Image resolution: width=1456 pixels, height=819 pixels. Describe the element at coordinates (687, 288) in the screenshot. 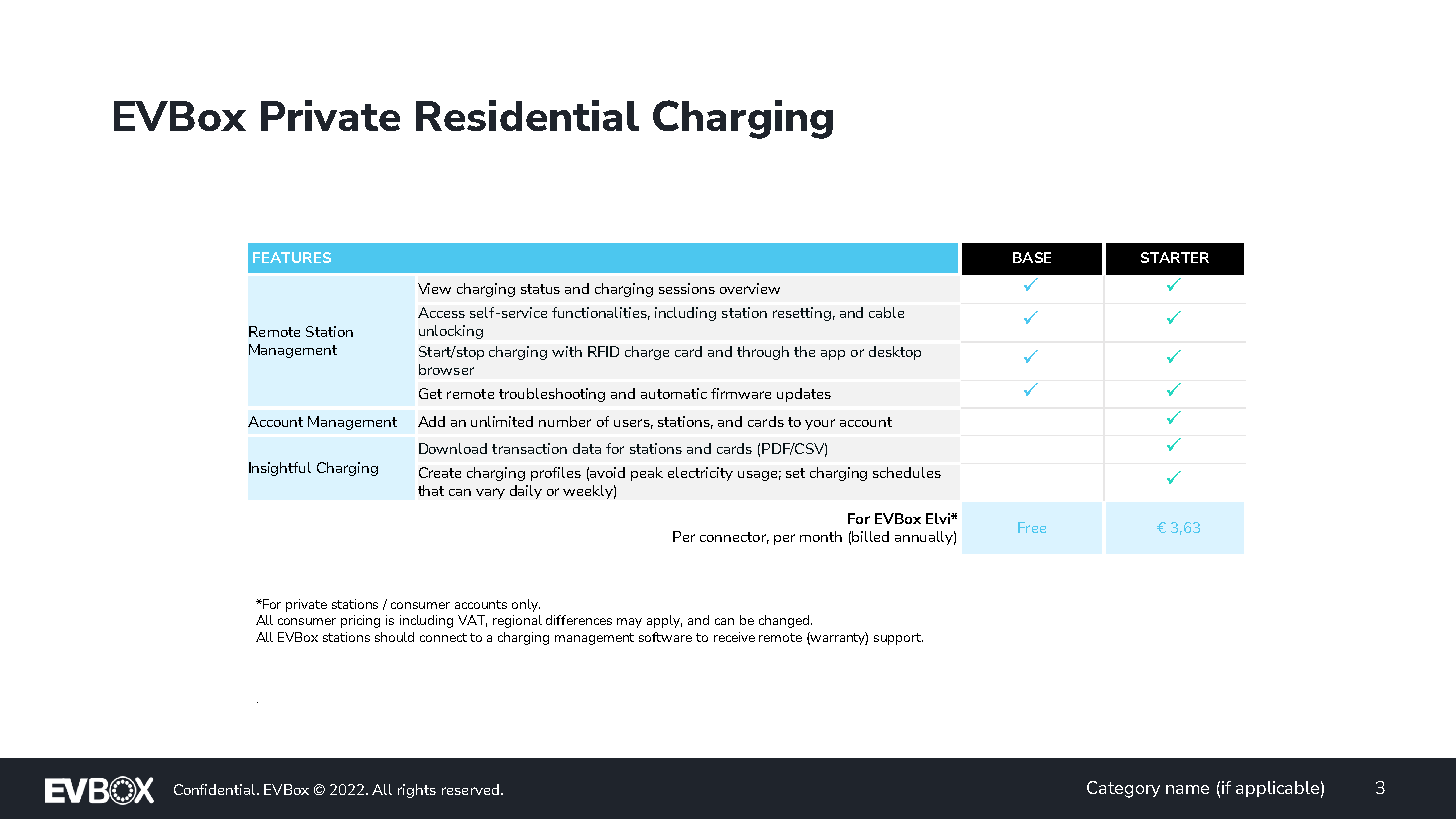

I see `sessions` at that location.
